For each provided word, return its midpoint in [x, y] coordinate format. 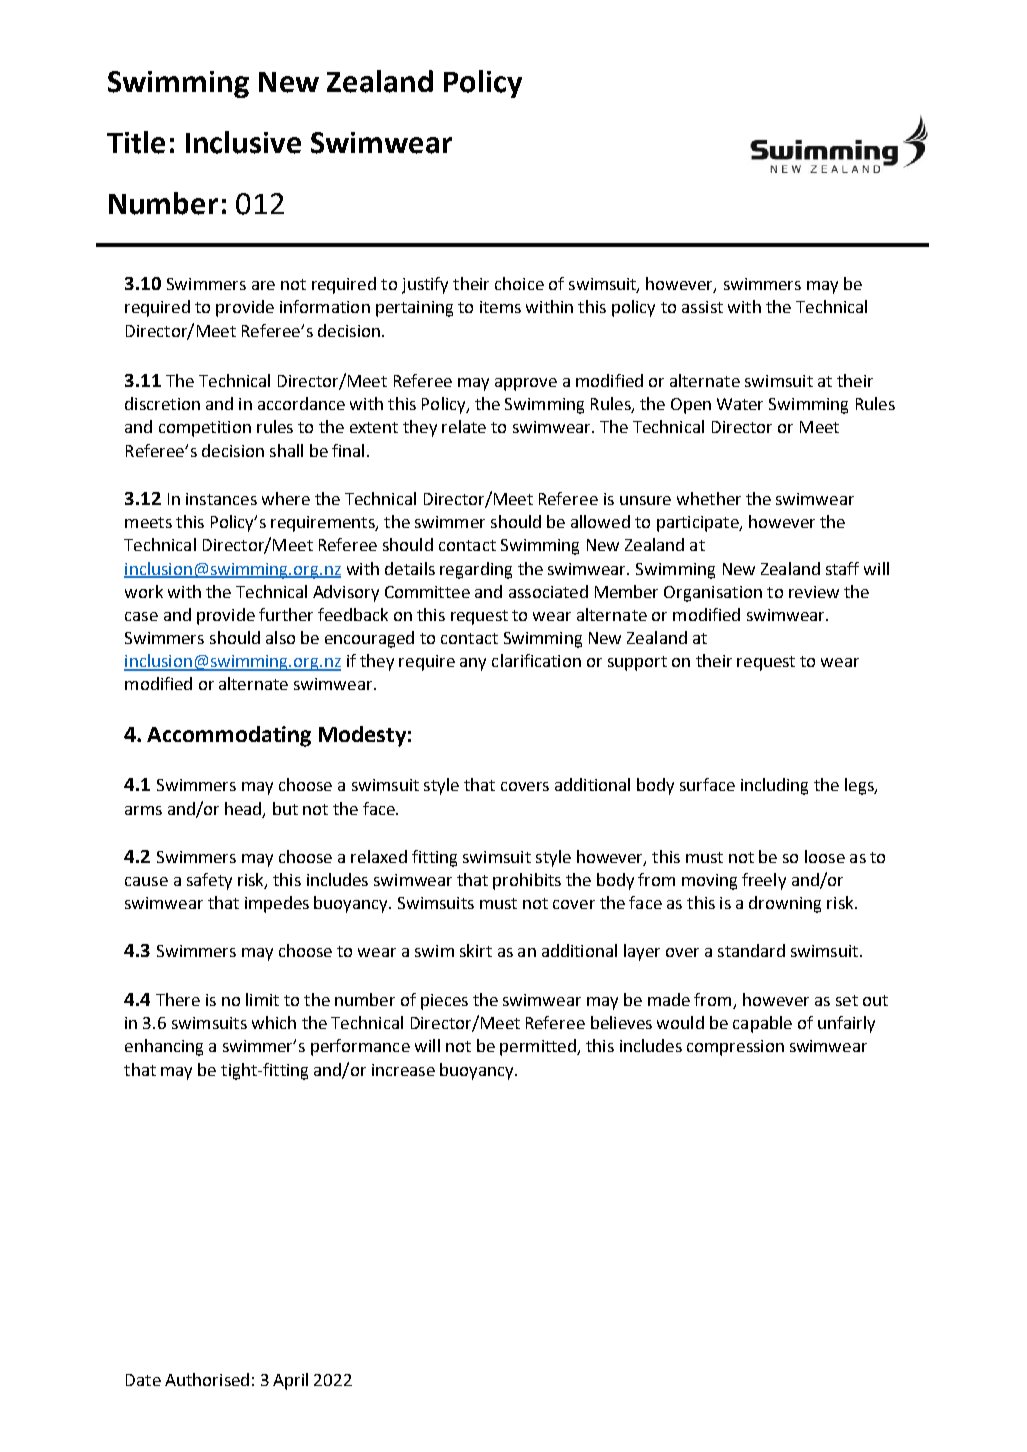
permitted [539, 1047]
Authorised [207, 1379]
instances [221, 499]
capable [762, 1024]
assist [702, 307]
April [290, 1381]
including [774, 786]
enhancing [164, 1047]
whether [709, 498]
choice [519, 283]
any [473, 664]
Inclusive [243, 142]
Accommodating [229, 736]
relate [464, 426]
